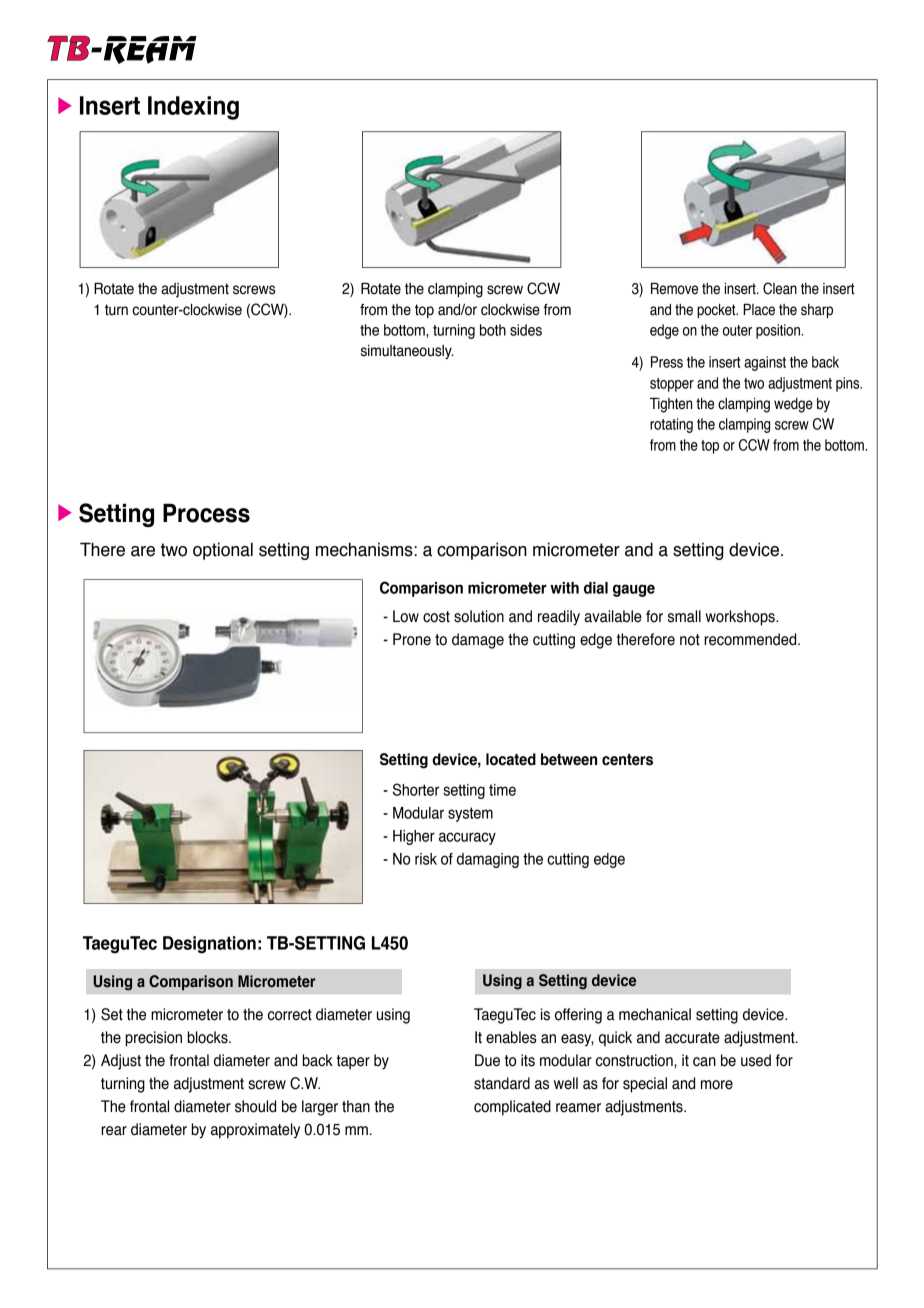 Image resolution: width=924 pixels, height=1308 pixels. I want to click on more, so click(717, 1085).
